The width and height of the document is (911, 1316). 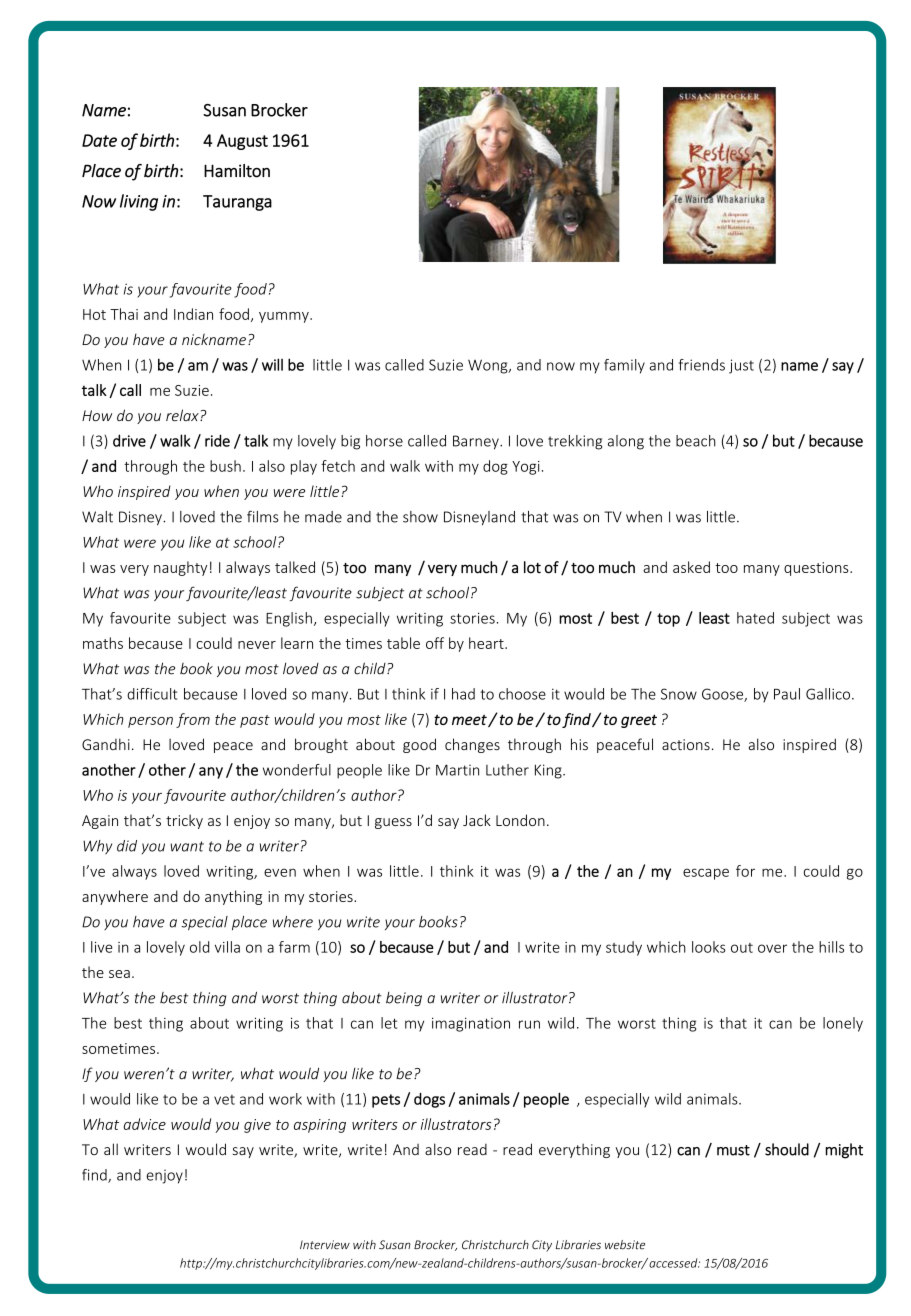 I want to click on old, so click(x=199, y=947).
